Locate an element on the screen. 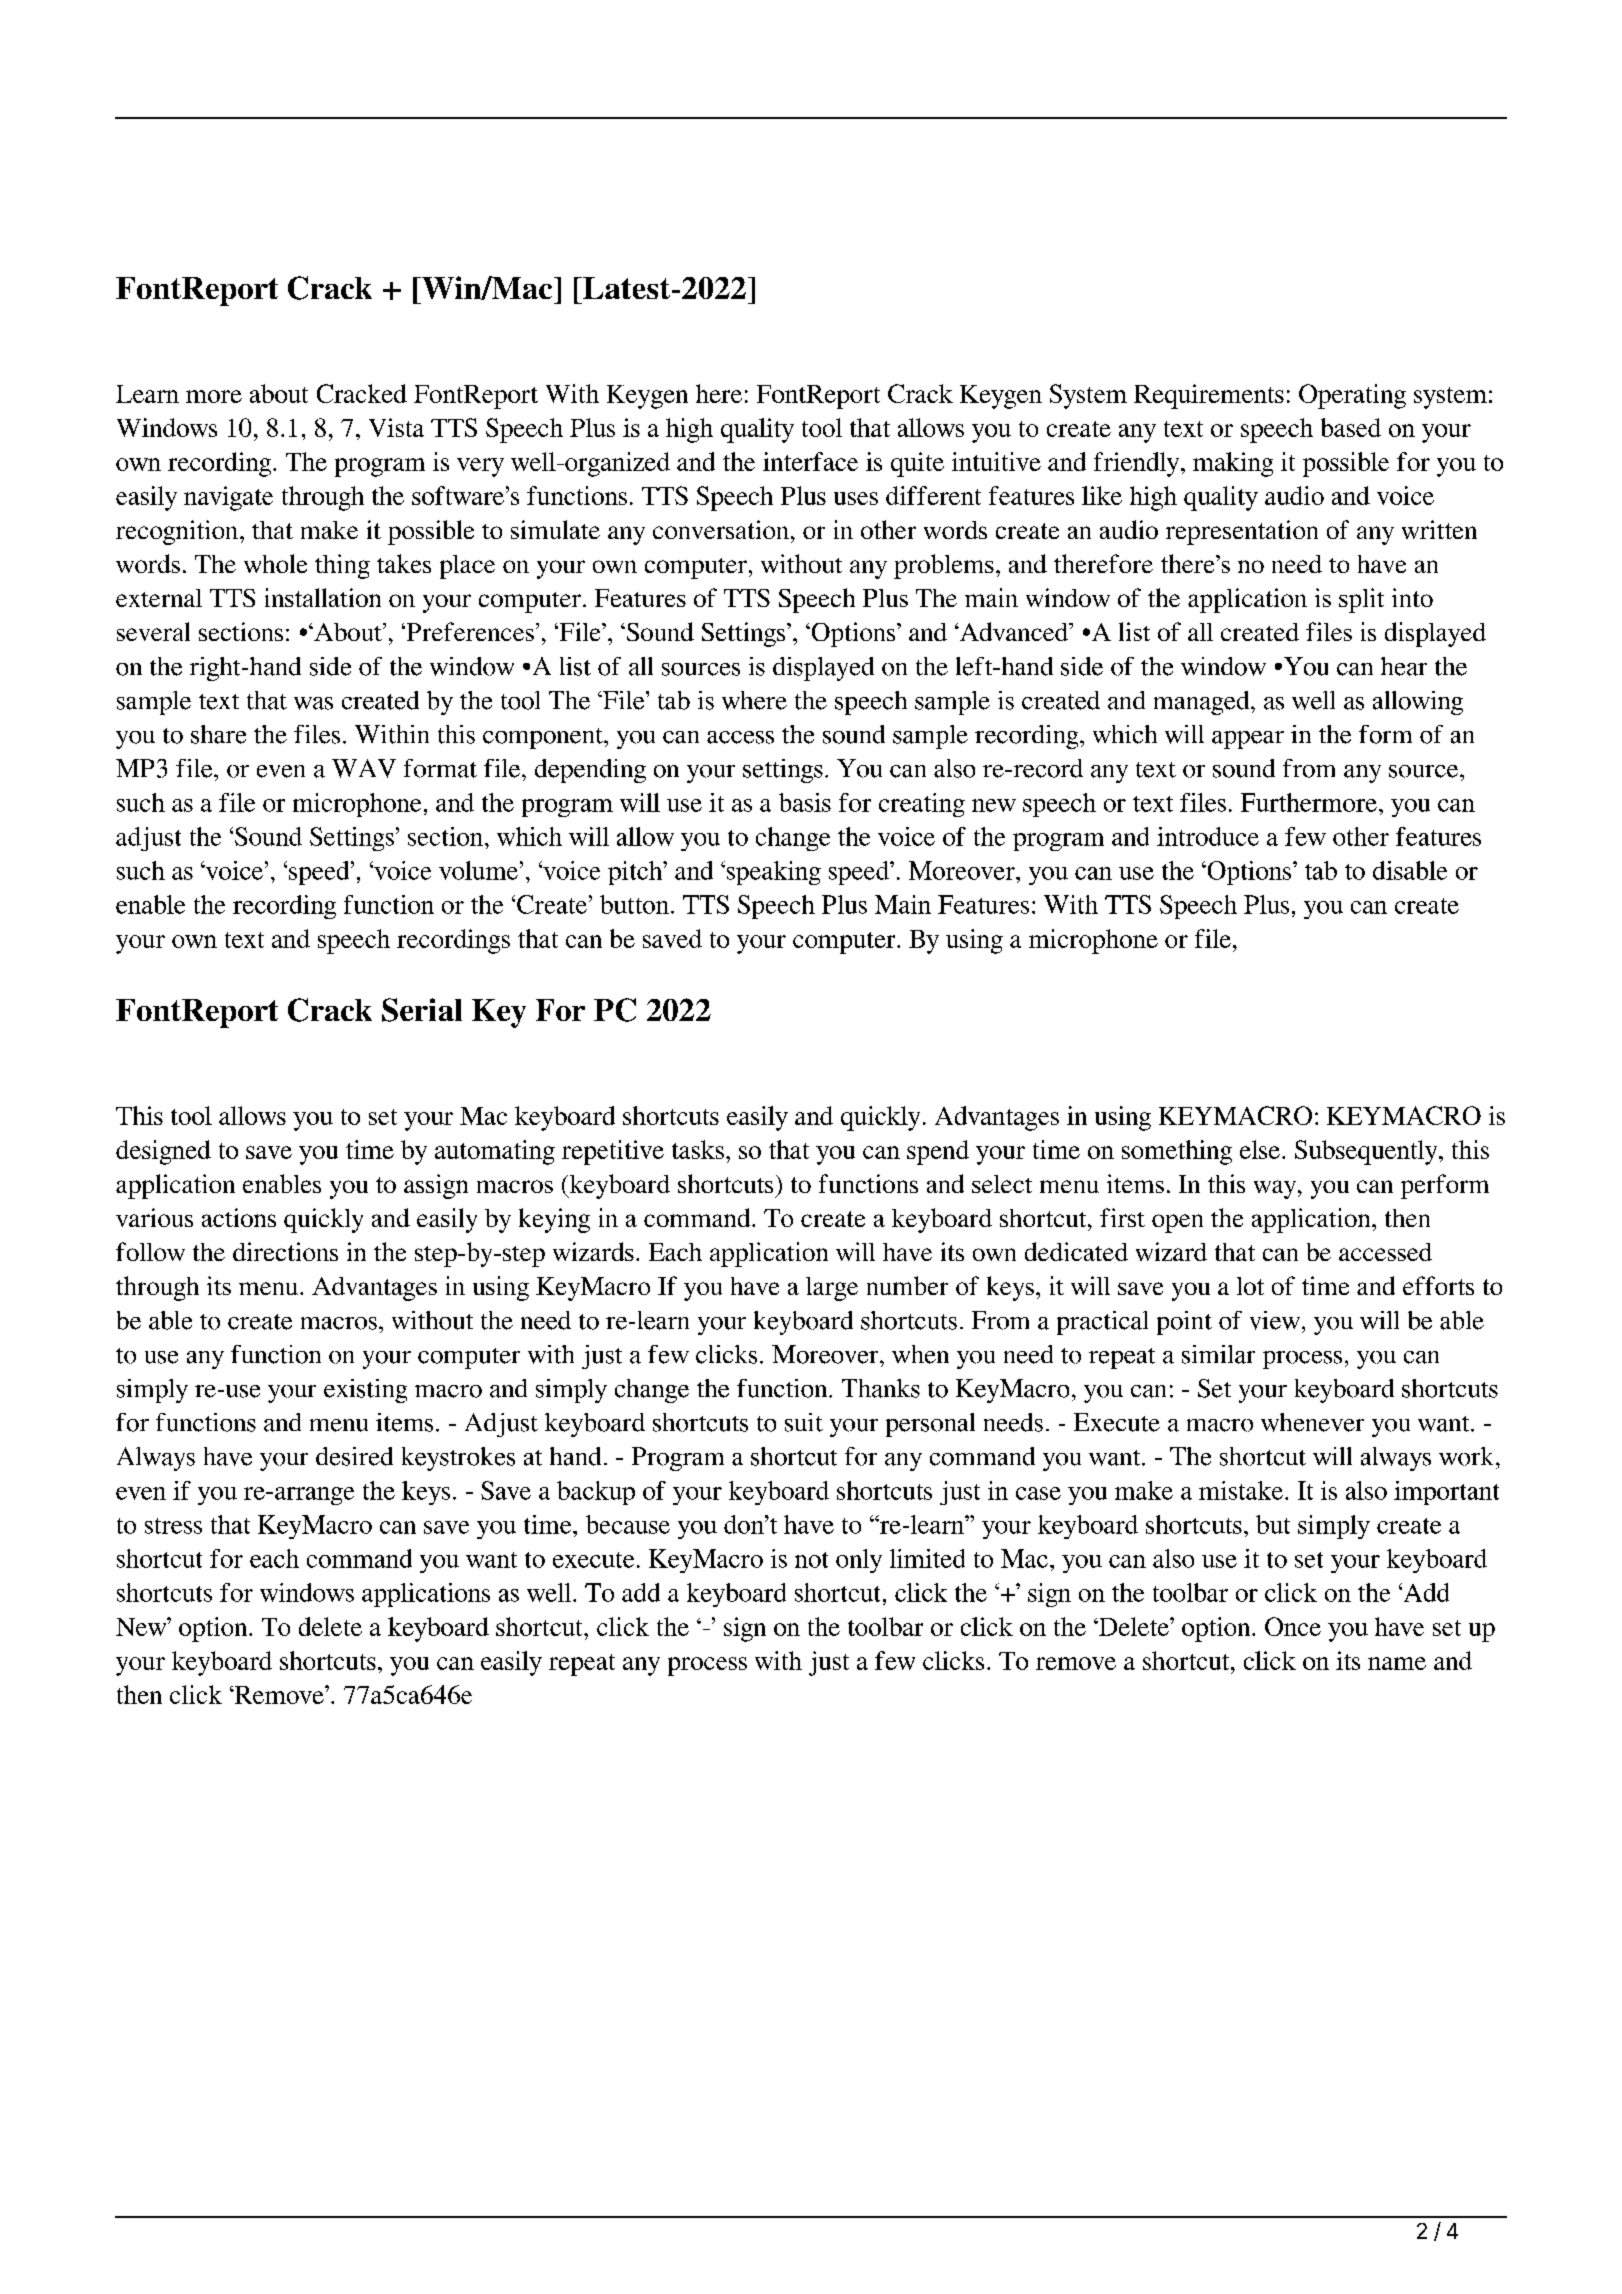 The width and height of the screenshot is (1622, 2294). else is located at coordinates (1260, 1149).
